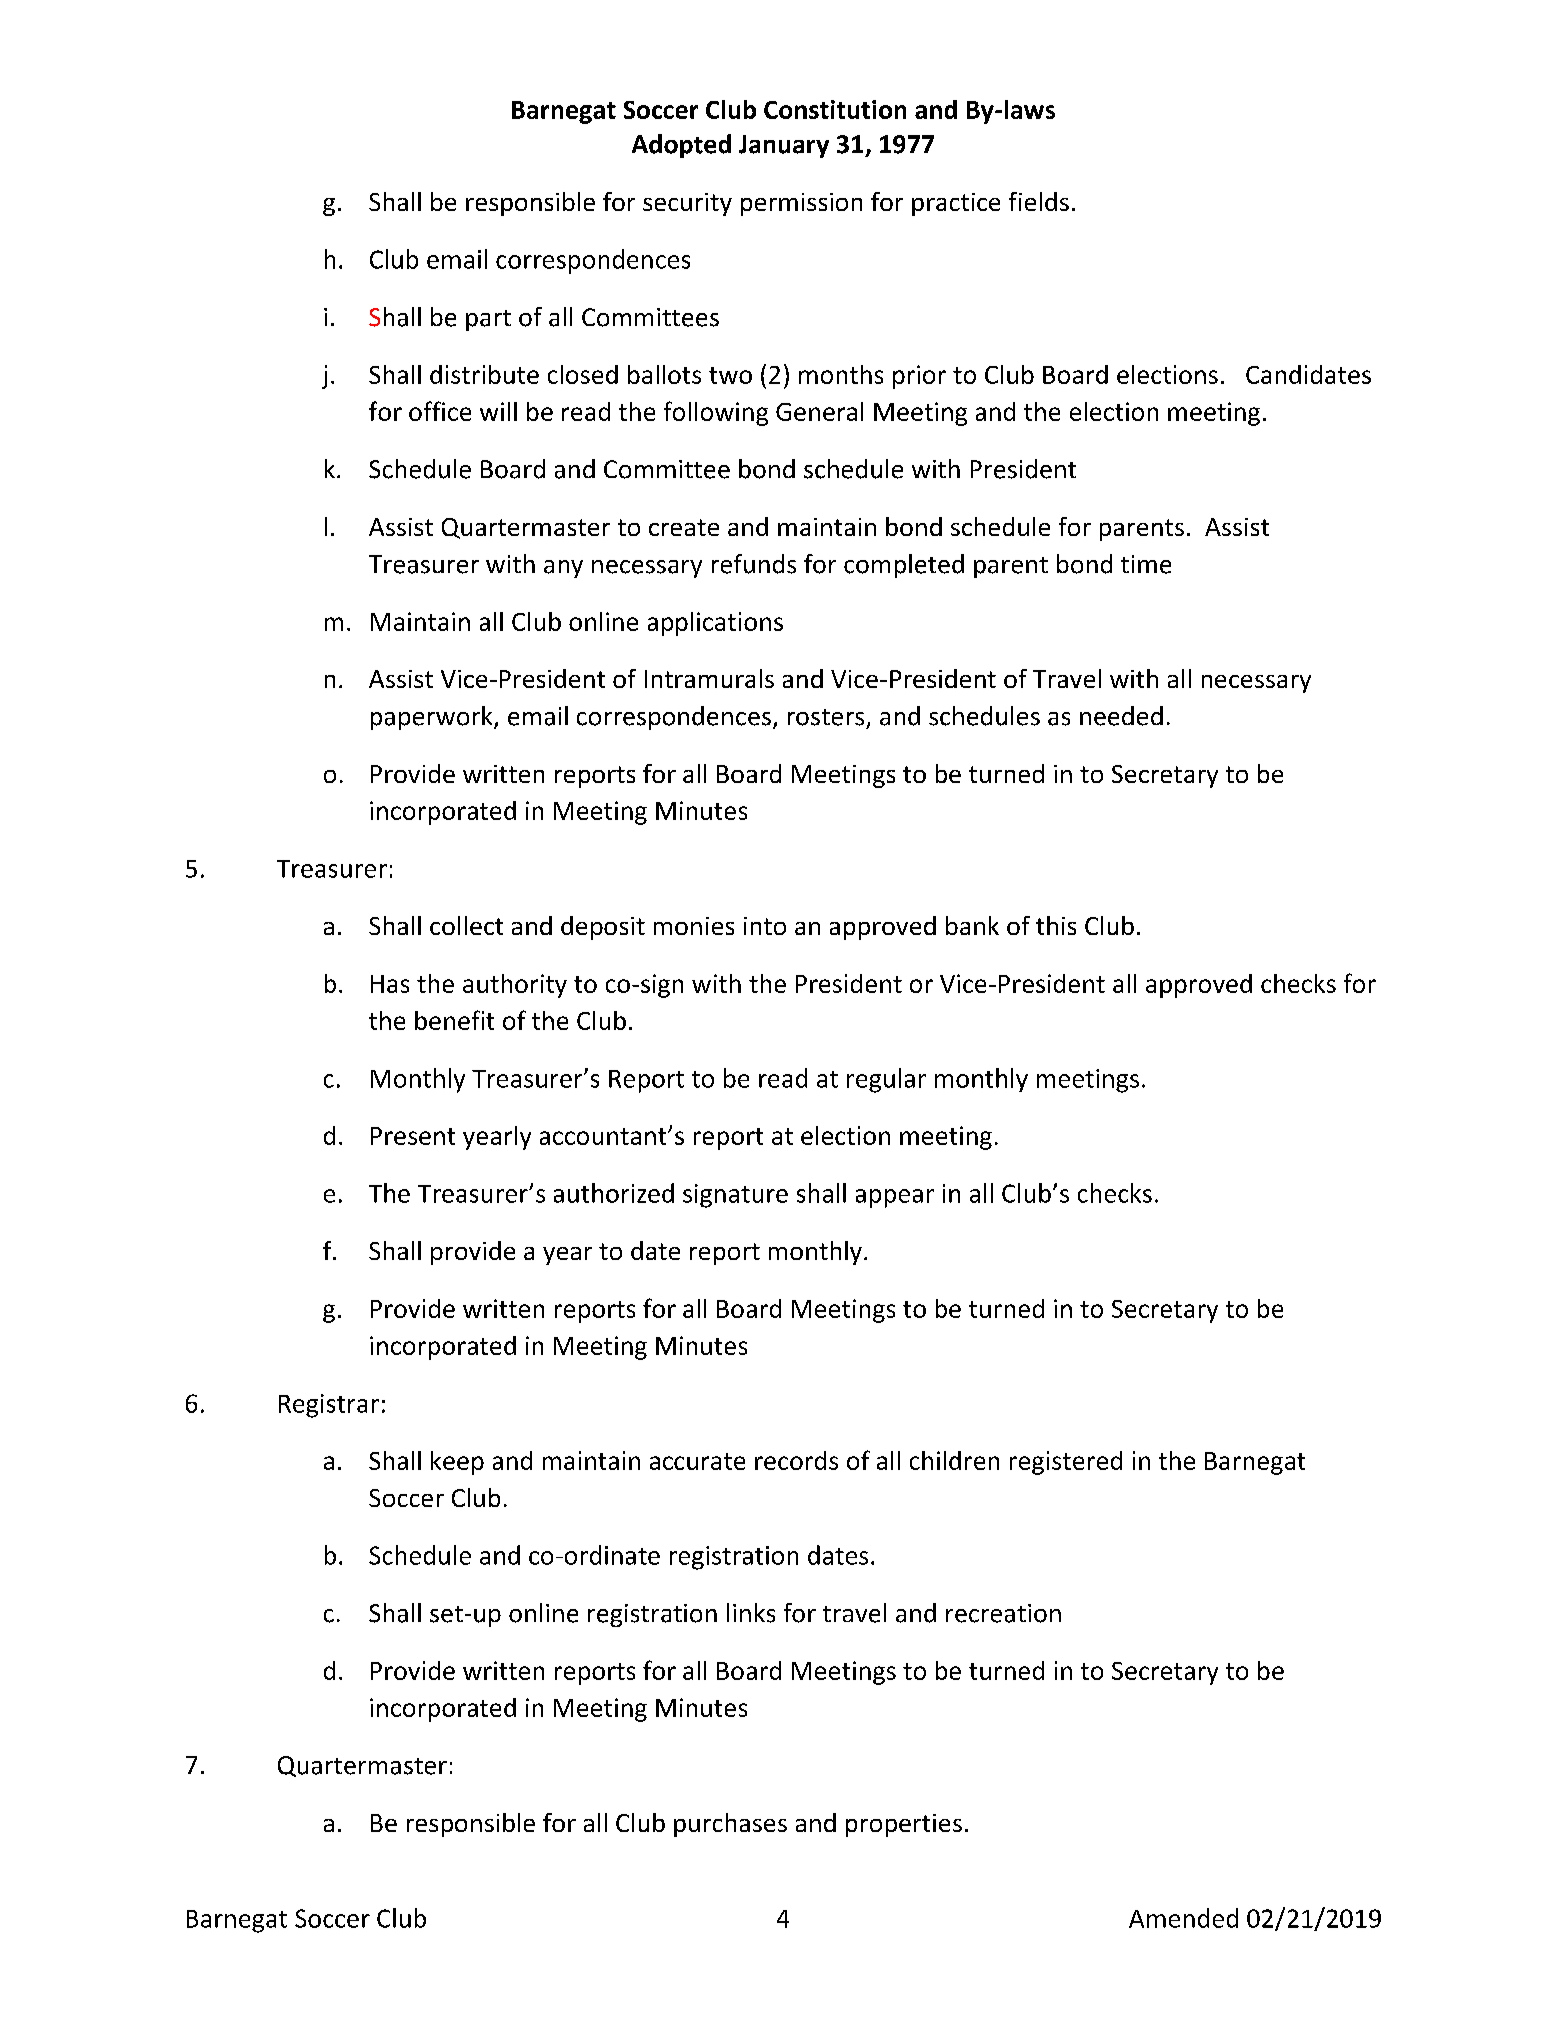 This document has height=2027, width=1566. What do you see at coordinates (1039, 201) in the document?
I see `fields` at bounding box center [1039, 201].
